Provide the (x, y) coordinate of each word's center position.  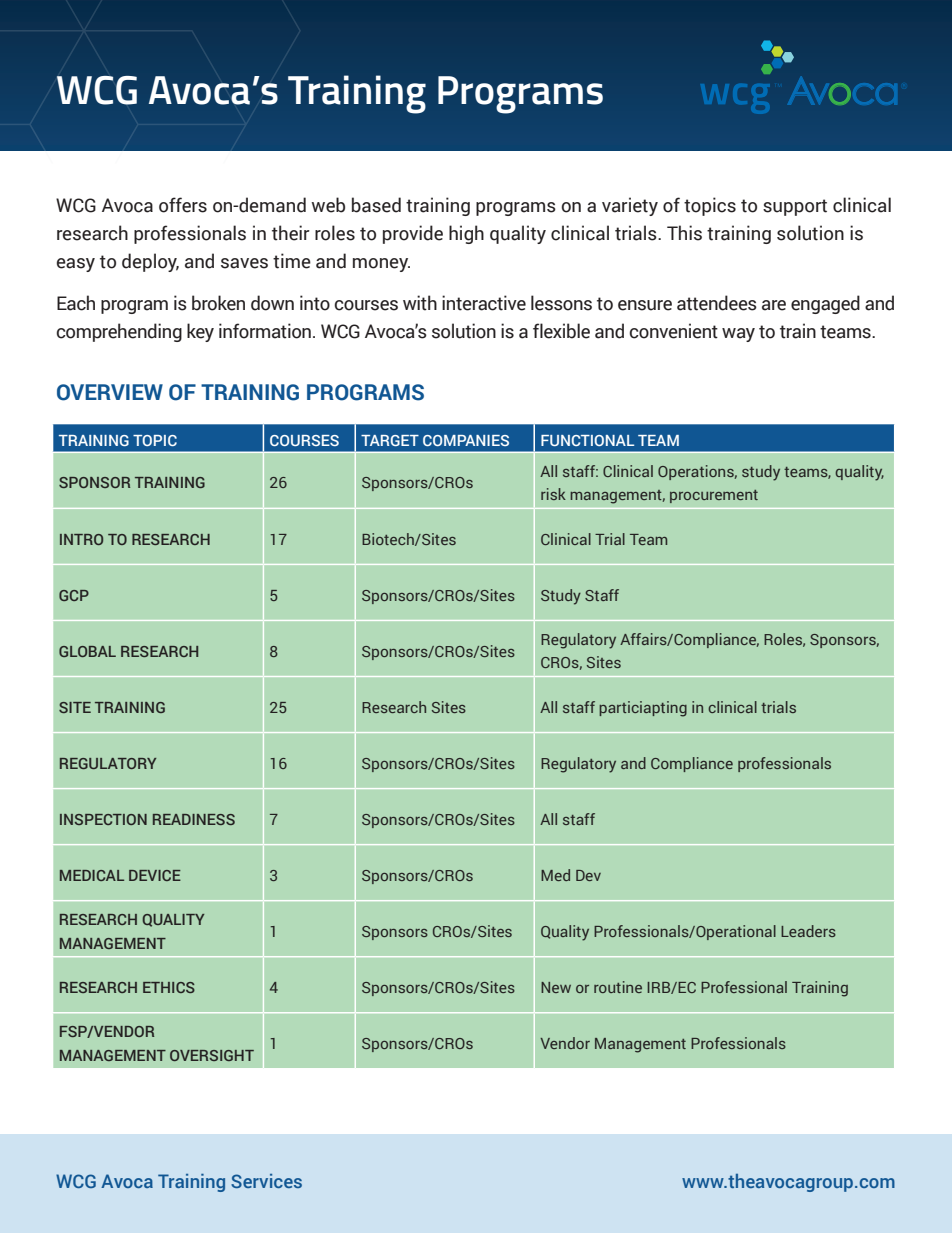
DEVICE (155, 875)
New (556, 987)
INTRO (81, 539)
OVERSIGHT (212, 1055)
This (684, 233)
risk (553, 494)
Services (266, 1181)
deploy (150, 262)
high (466, 234)
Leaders (808, 931)
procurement (714, 496)
